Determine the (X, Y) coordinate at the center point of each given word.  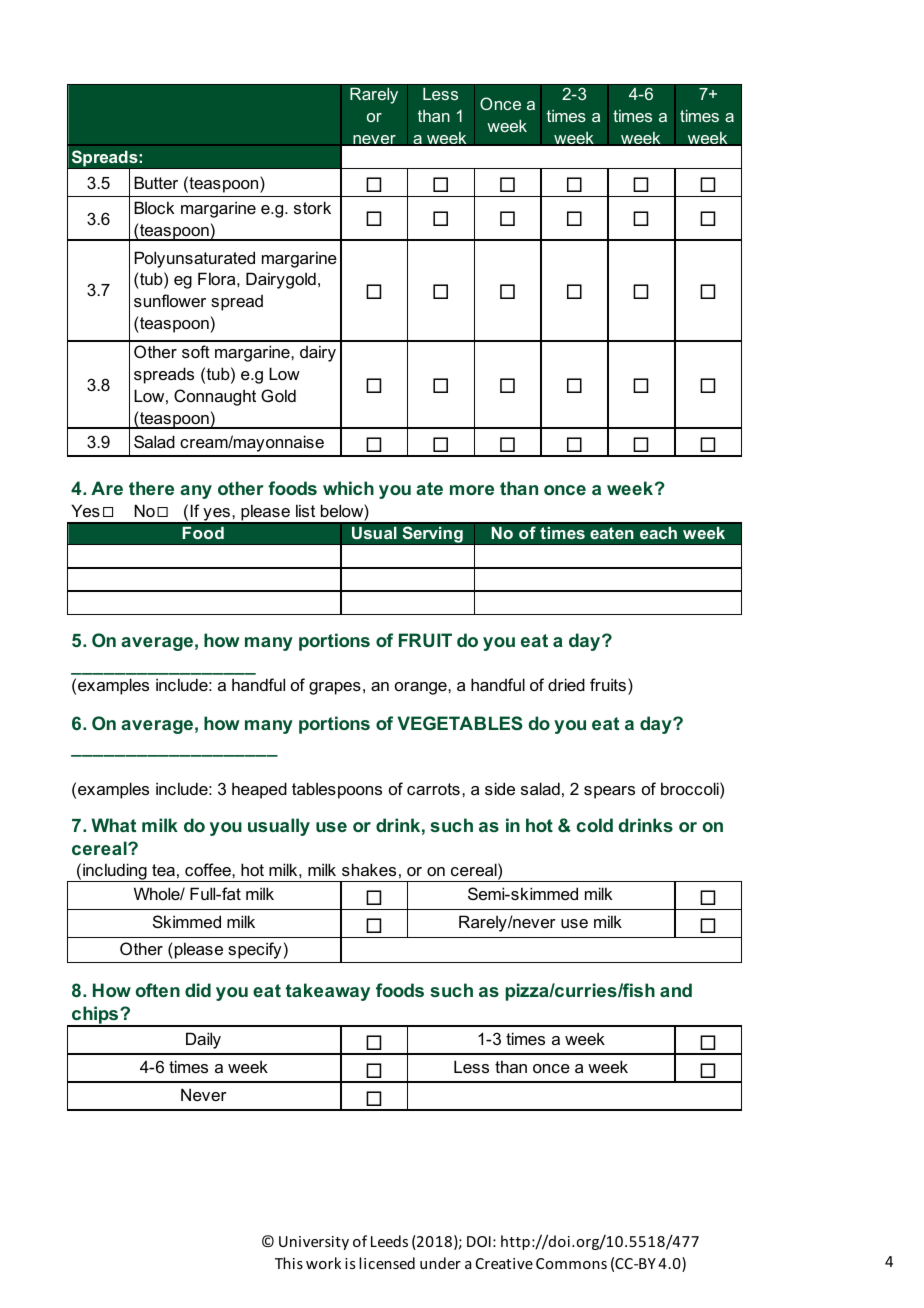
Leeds (389, 1241)
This (289, 1263)
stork (312, 207)
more (472, 490)
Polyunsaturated (195, 259)
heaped (259, 790)
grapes (335, 688)
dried (566, 684)
